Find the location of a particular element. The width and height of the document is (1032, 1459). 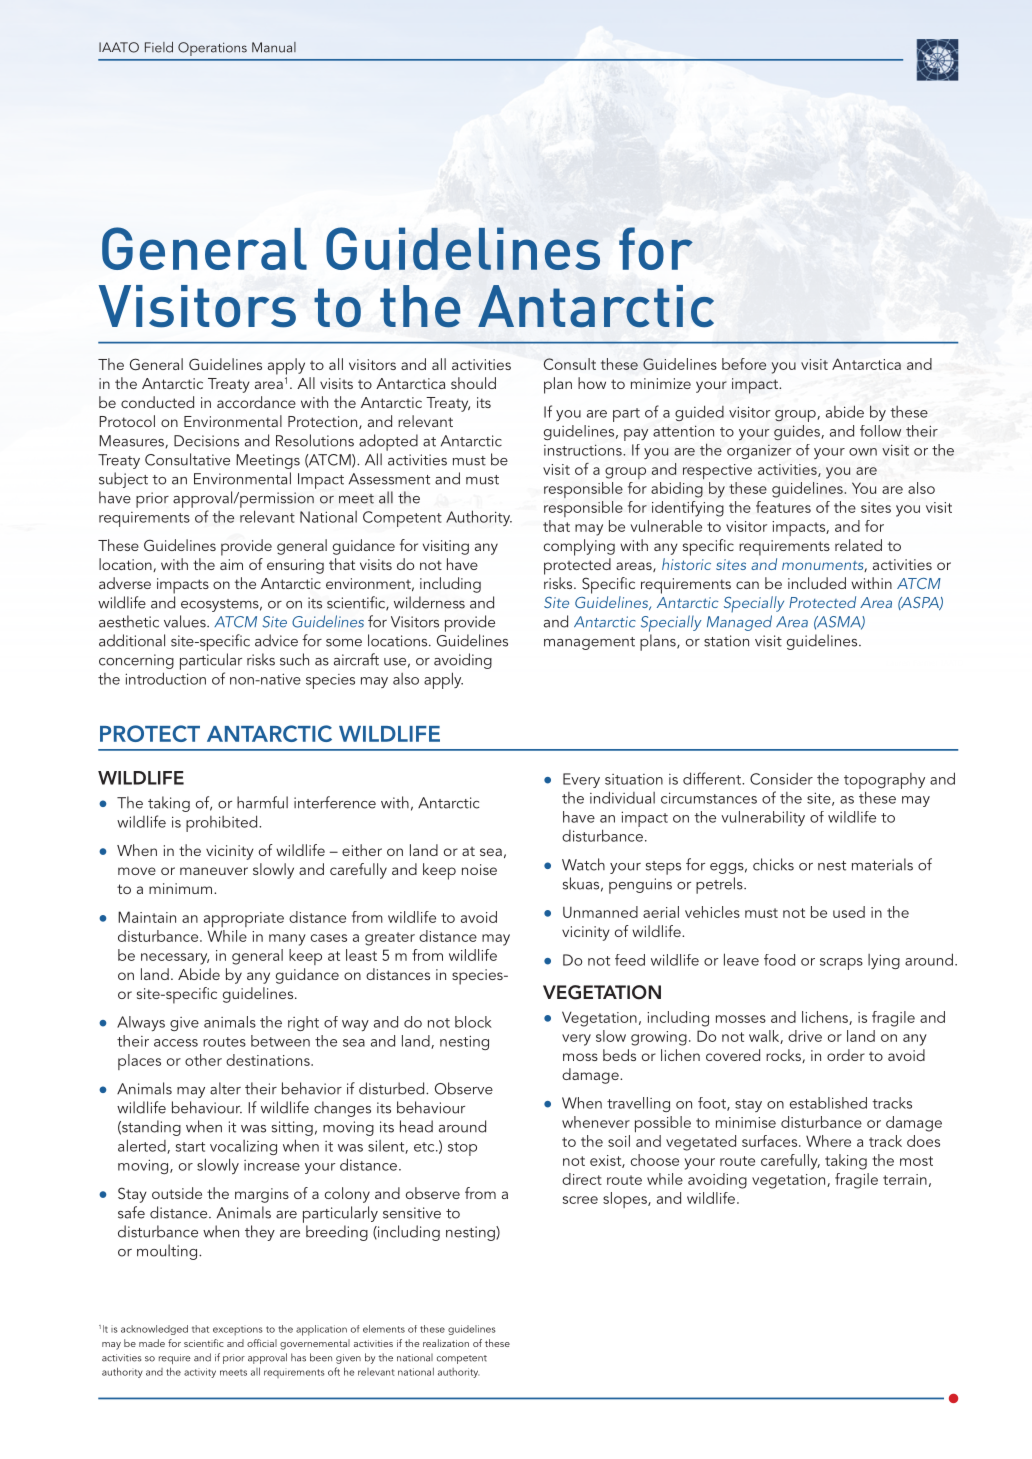

should is located at coordinates (473, 383).
